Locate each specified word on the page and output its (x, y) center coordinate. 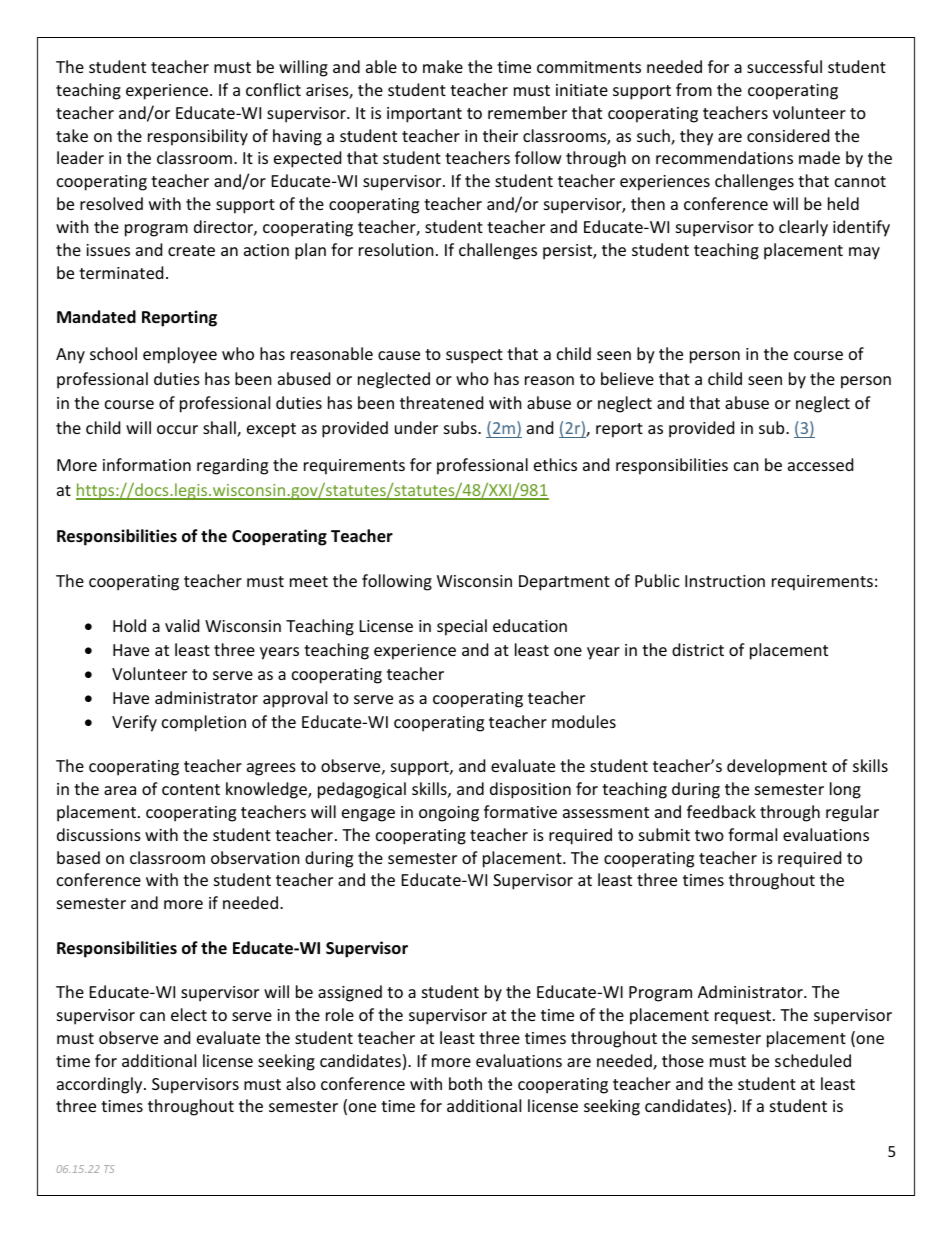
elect (189, 1014)
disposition (530, 790)
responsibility (198, 137)
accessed (820, 464)
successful (784, 66)
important (424, 115)
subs (461, 427)
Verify (134, 723)
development (777, 767)
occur (177, 429)
